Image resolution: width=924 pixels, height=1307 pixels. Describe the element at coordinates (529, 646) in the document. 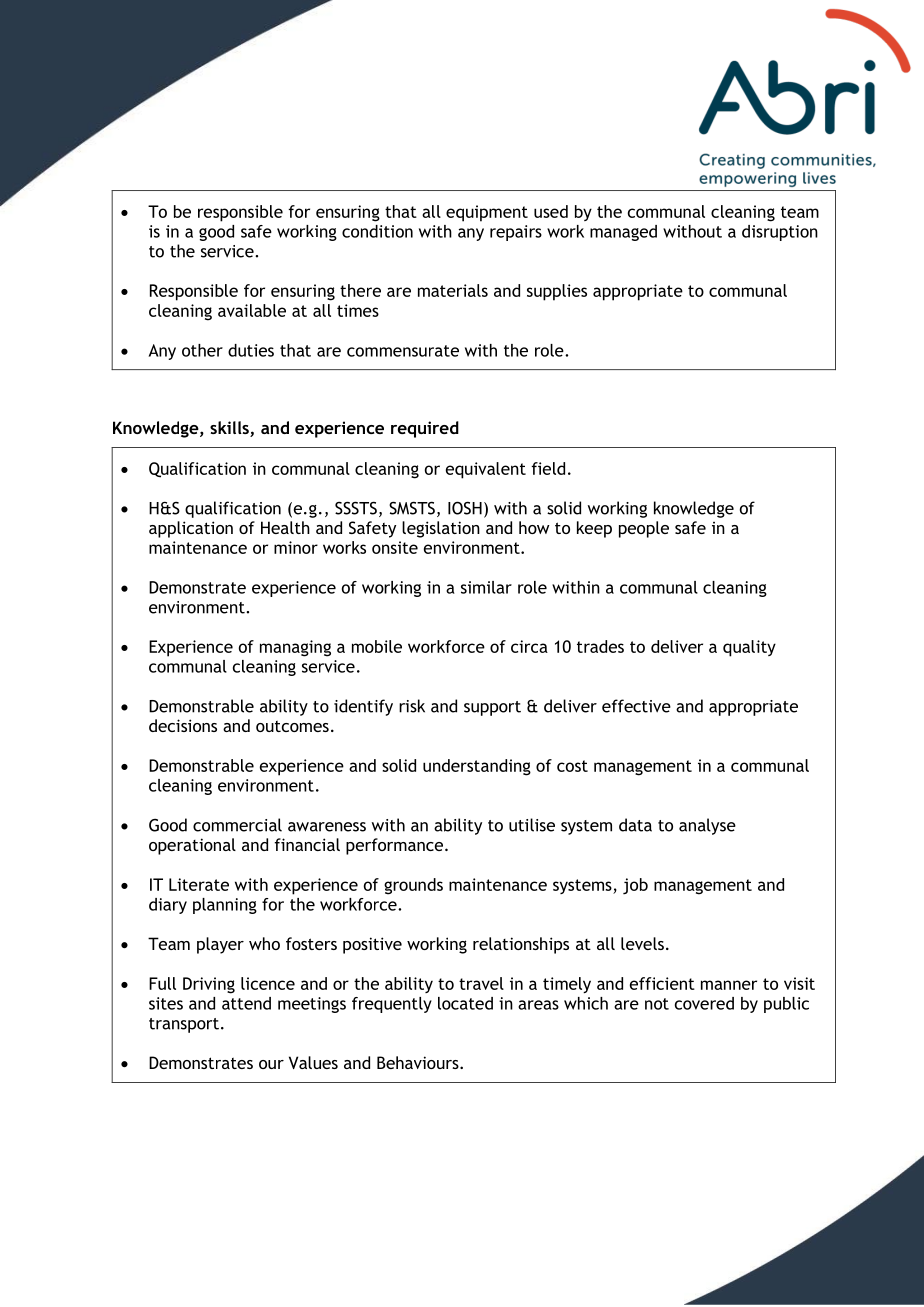

I see `circa` at that location.
